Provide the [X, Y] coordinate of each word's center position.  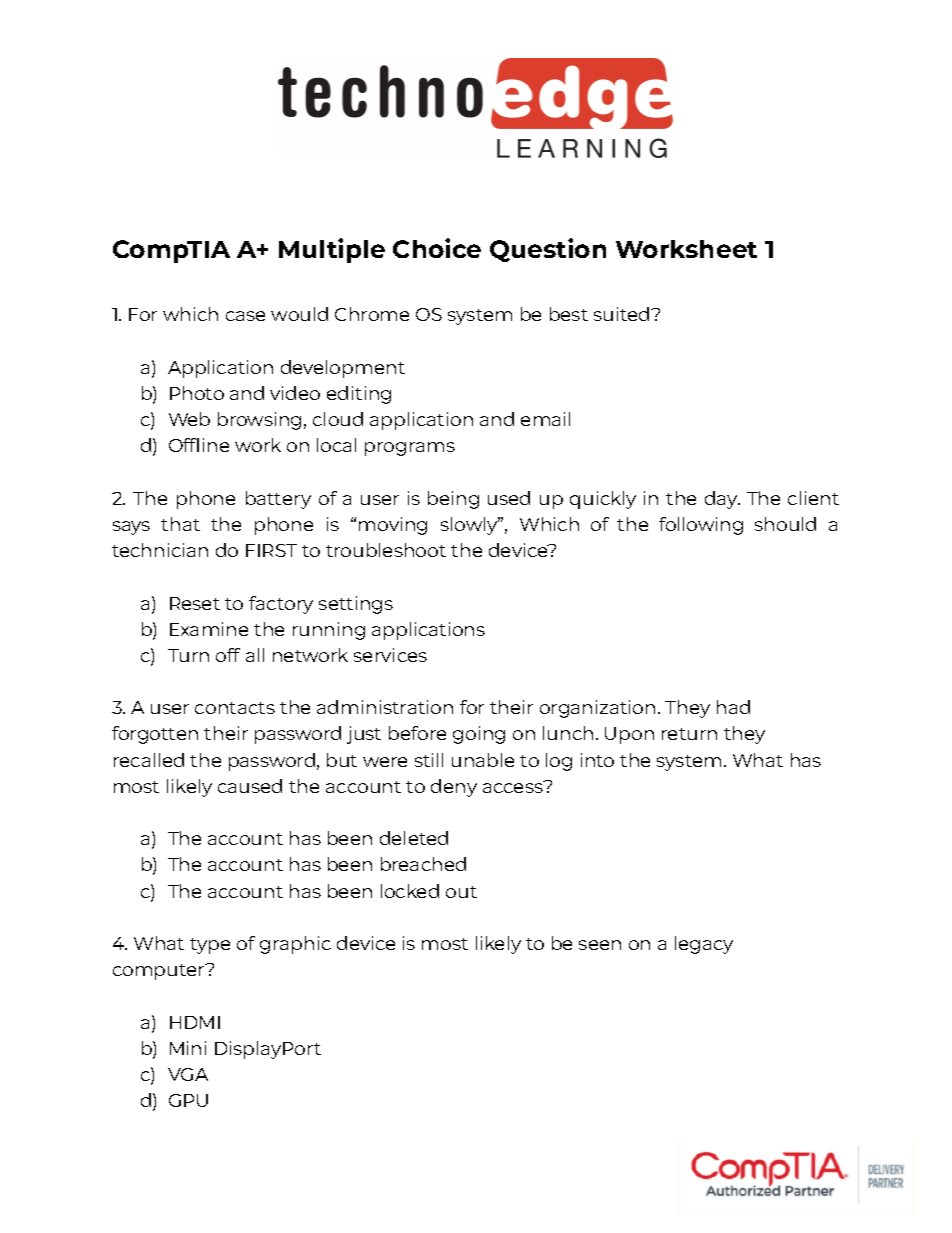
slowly [470, 526]
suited [623, 314]
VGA [188, 1074]
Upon [629, 735]
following [701, 526]
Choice [437, 248]
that [180, 524]
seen [600, 945]
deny [454, 788]
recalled [149, 760]
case [245, 316]
